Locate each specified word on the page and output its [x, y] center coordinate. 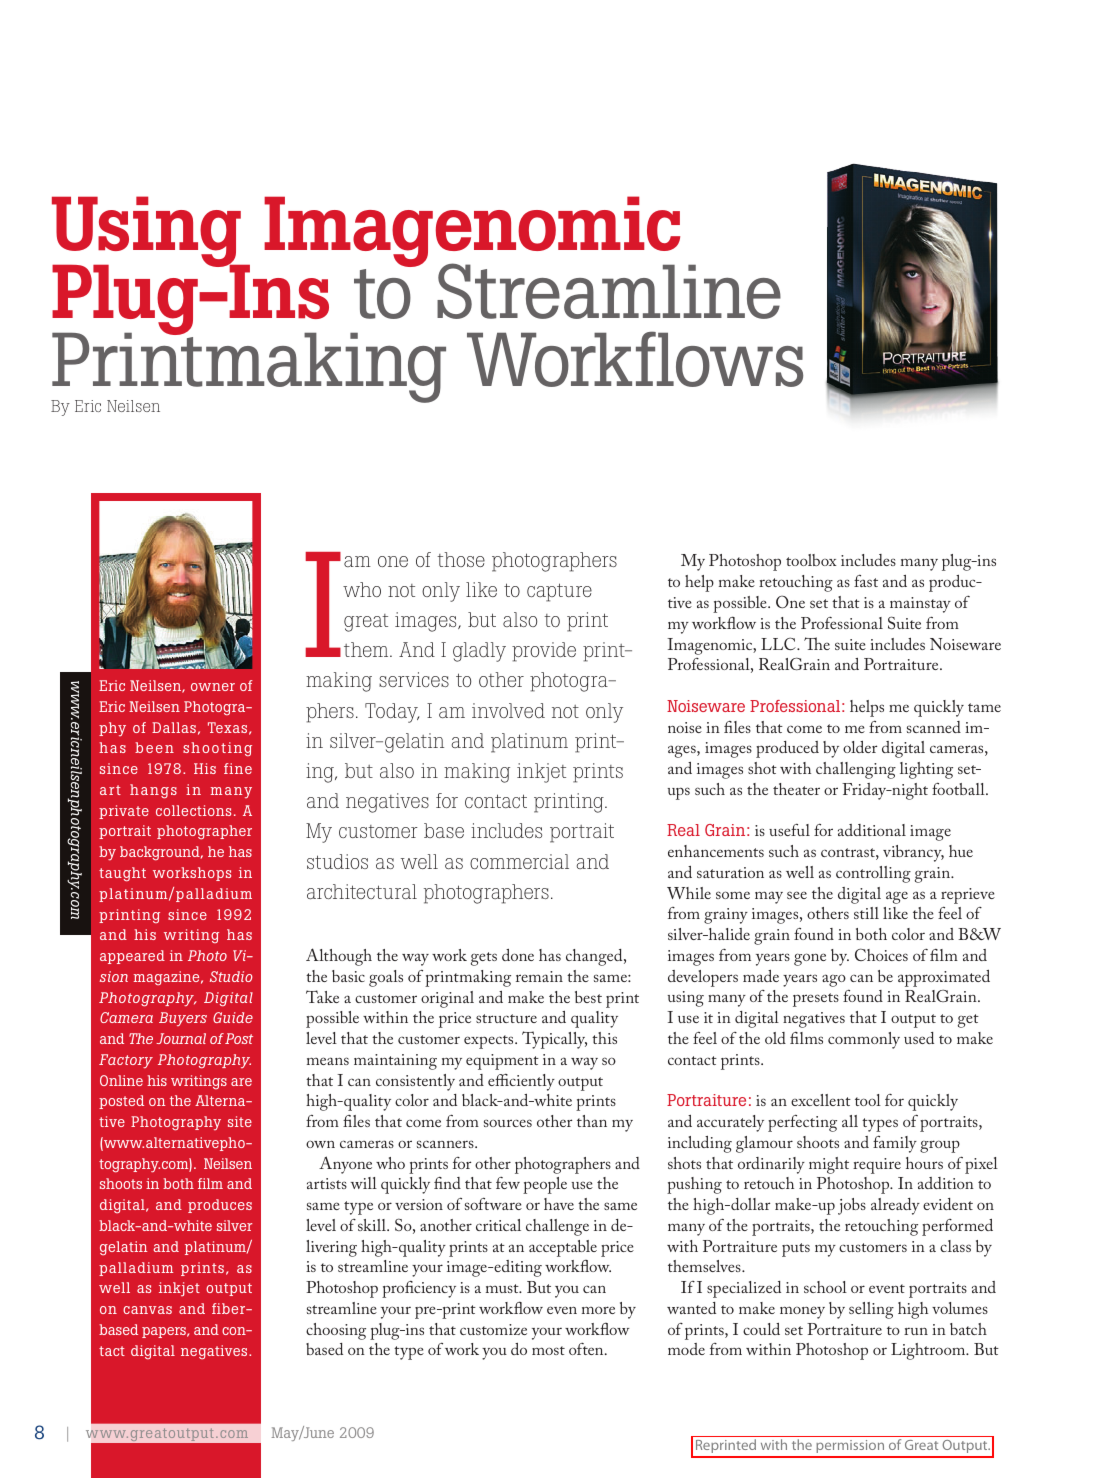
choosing [336, 1331]
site [240, 1121]
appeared [132, 957]
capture [559, 592]
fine [238, 768]
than [592, 1121]
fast [866, 581]
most [548, 1350]
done [518, 955]
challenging [856, 770]
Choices [881, 954]
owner [213, 687]
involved [508, 710]
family [895, 1144]
